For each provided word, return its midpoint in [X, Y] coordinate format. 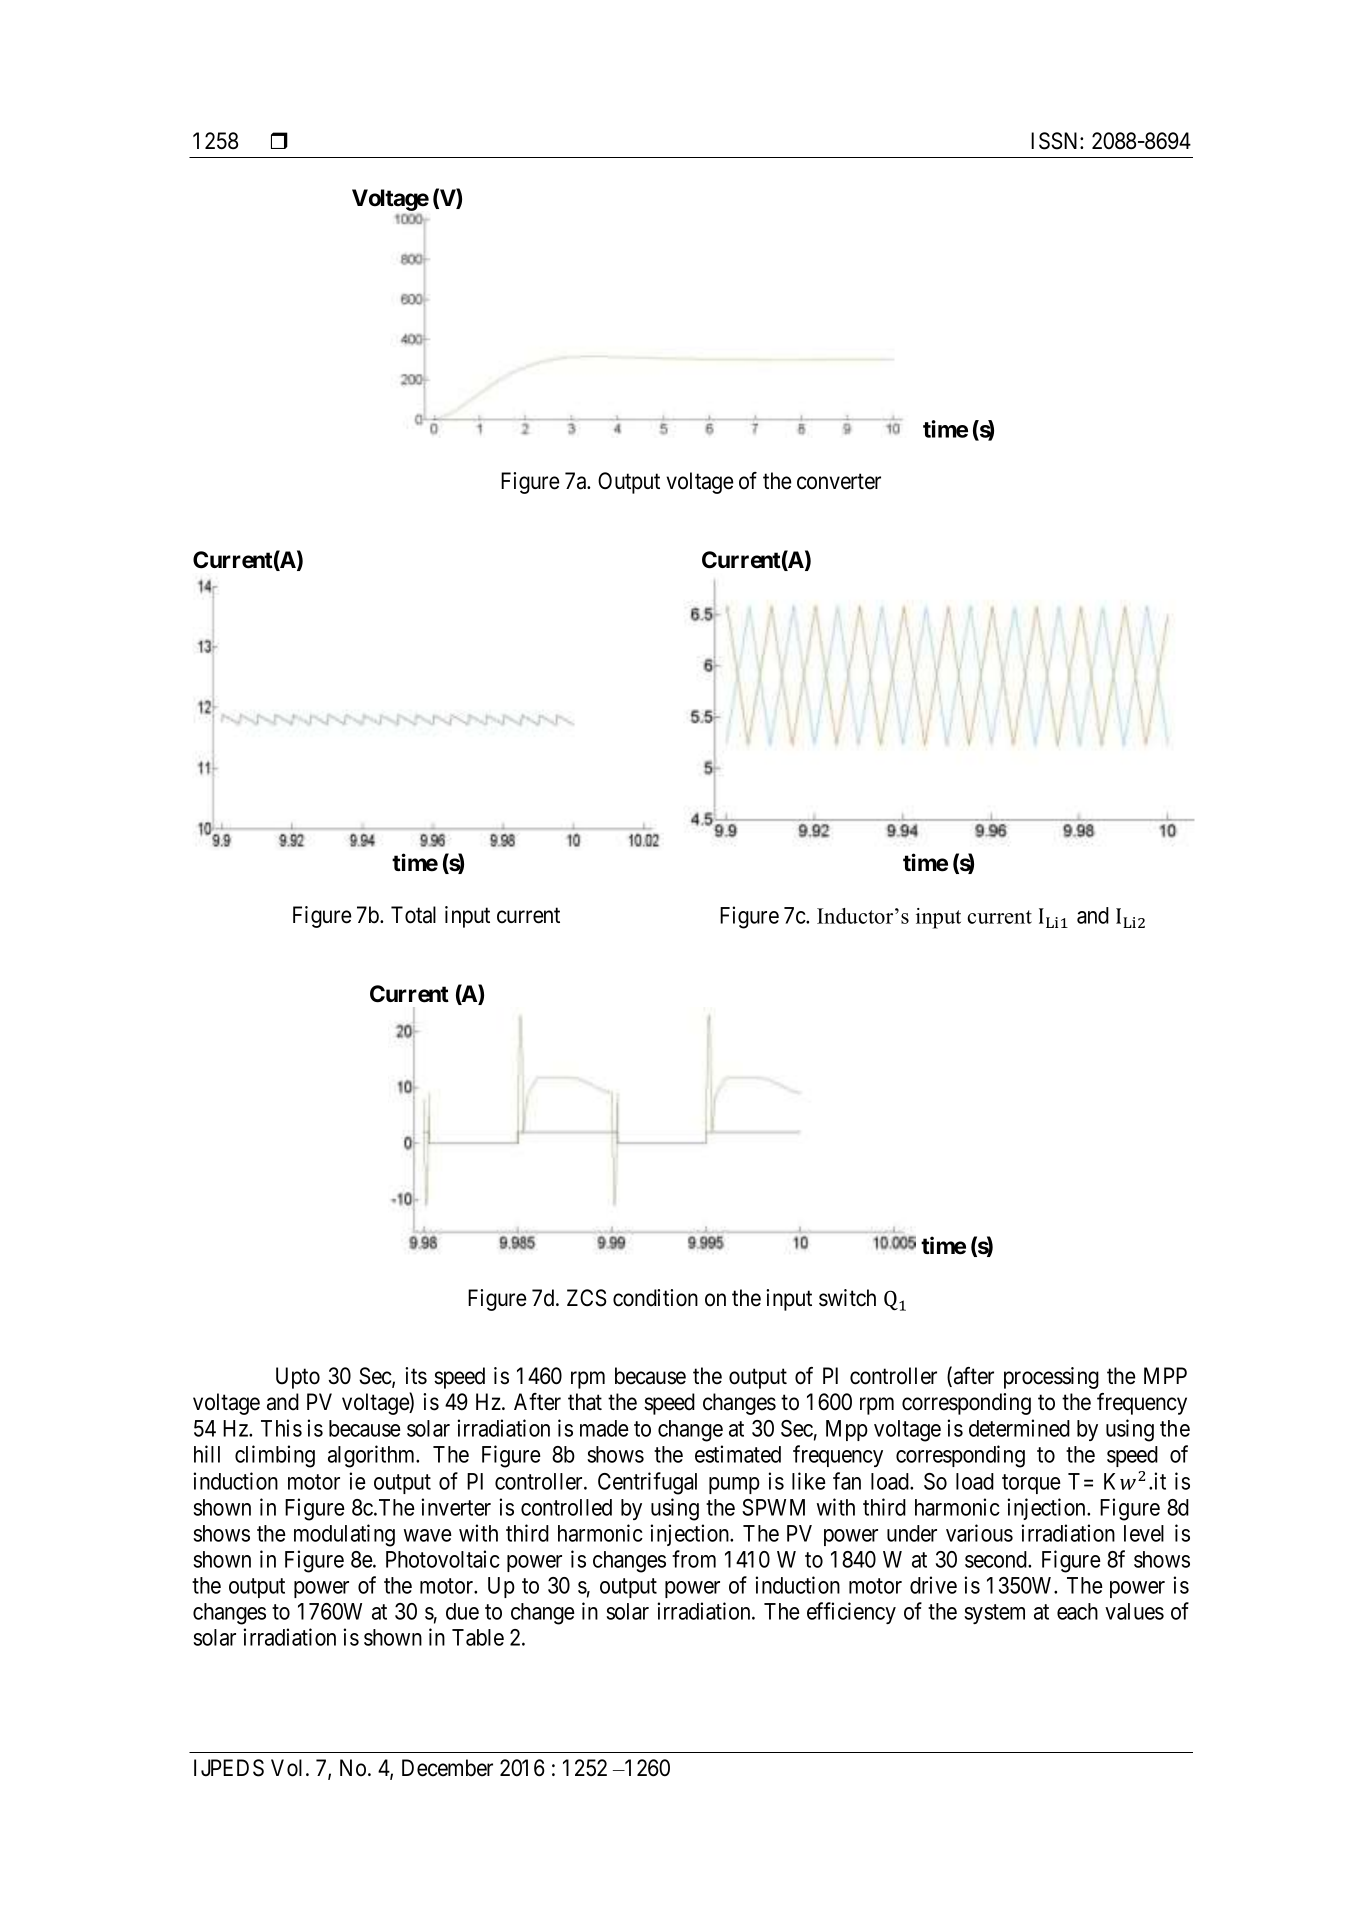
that [585, 1402]
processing [1051, 1378]
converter [839, 482]
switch [847, 1298]
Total [413, 915]
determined [1019, 1428]
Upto [298, 1378]
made [604, 1428]
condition [655, 1298]
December [447, 1768]
